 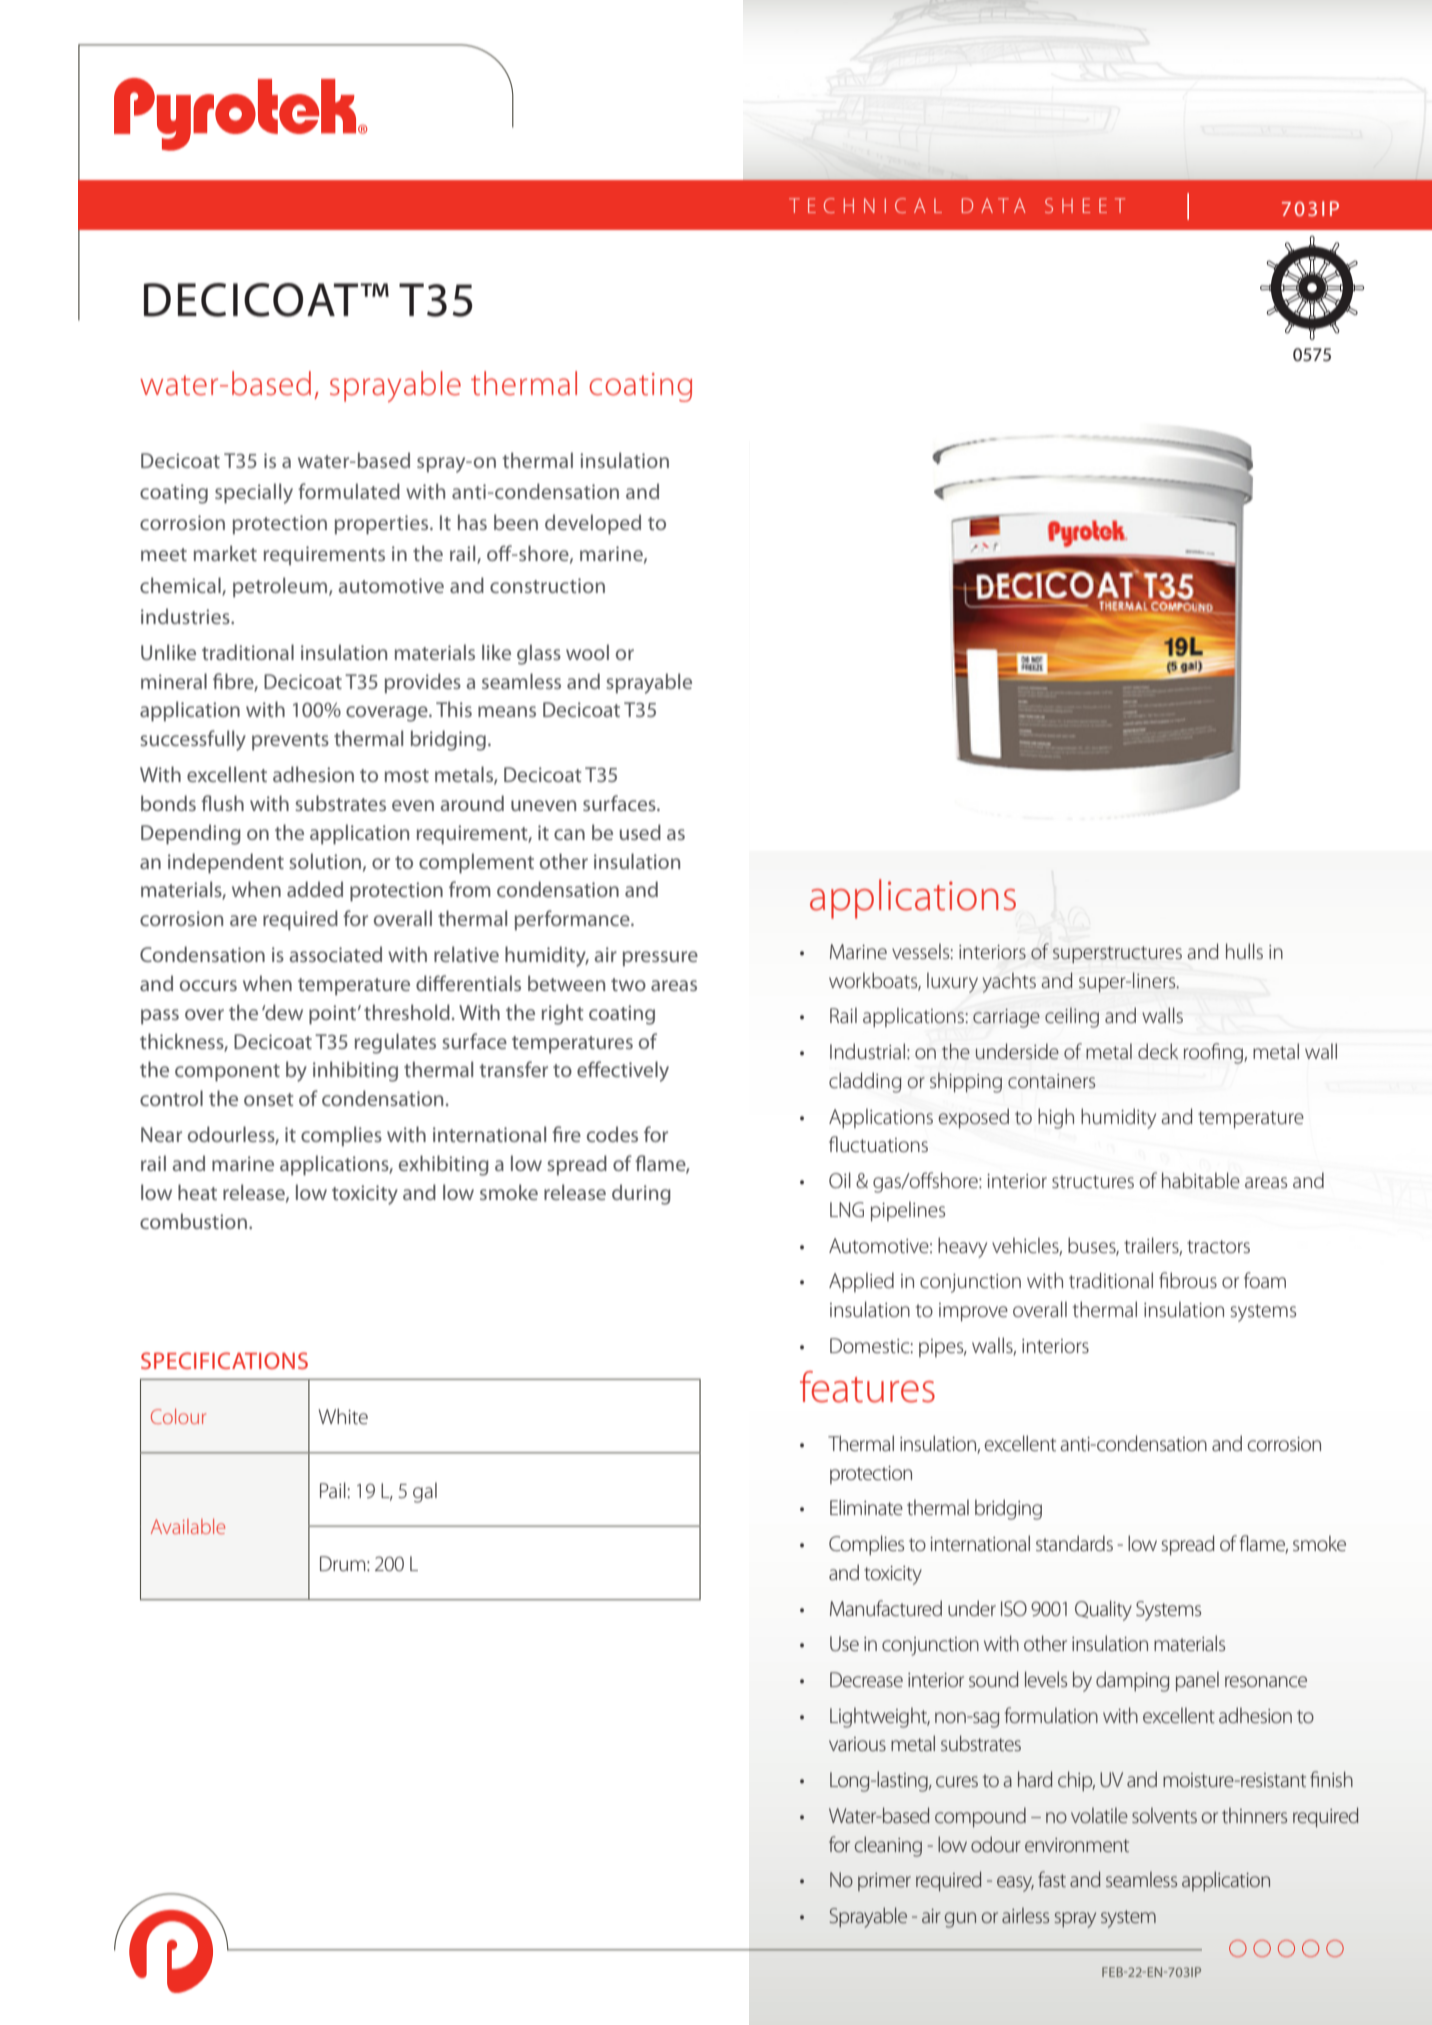 I want to click on roofing, so click(x=1214, y=1053).
